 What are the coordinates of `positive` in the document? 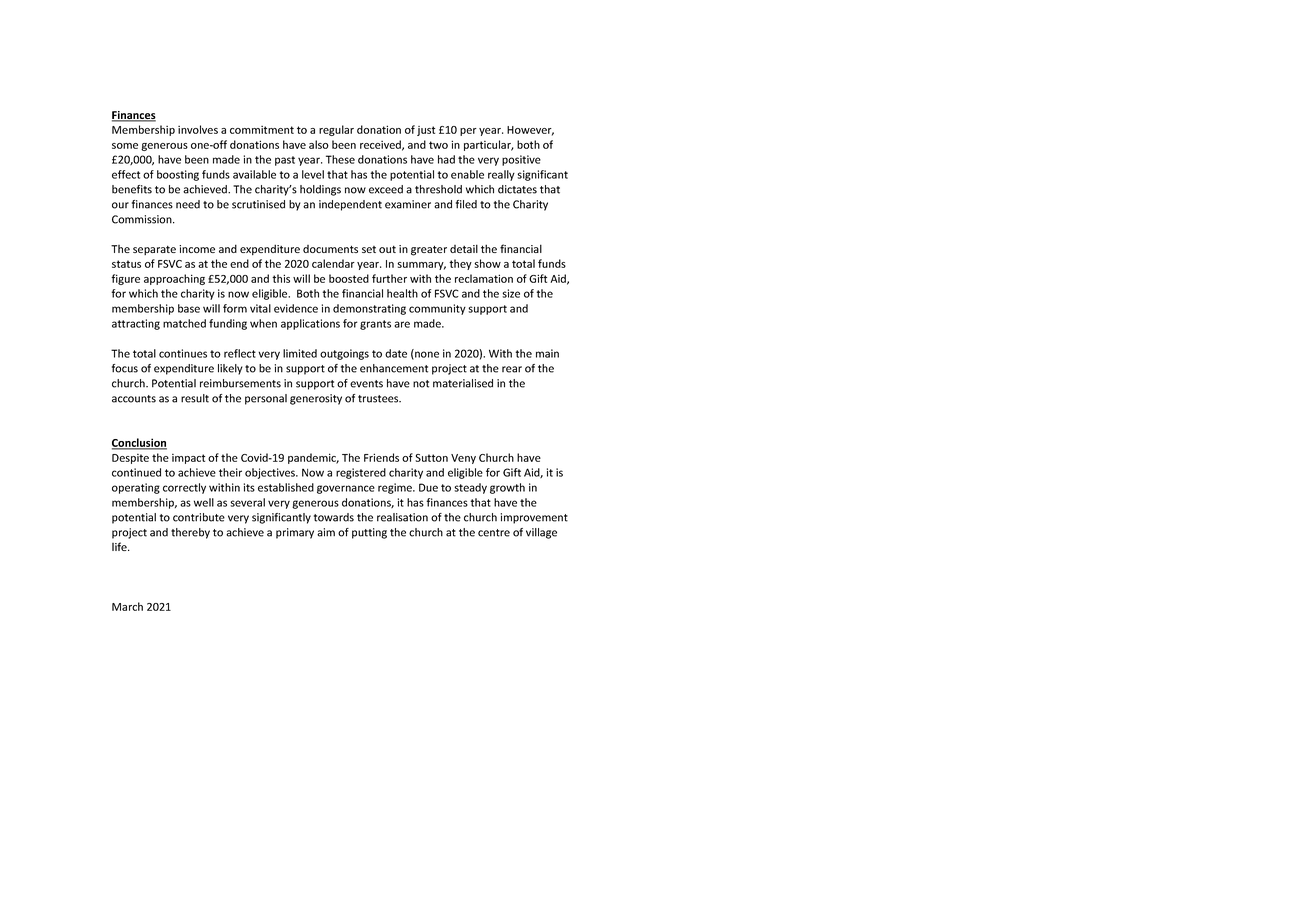 It's located at (521, 160).
